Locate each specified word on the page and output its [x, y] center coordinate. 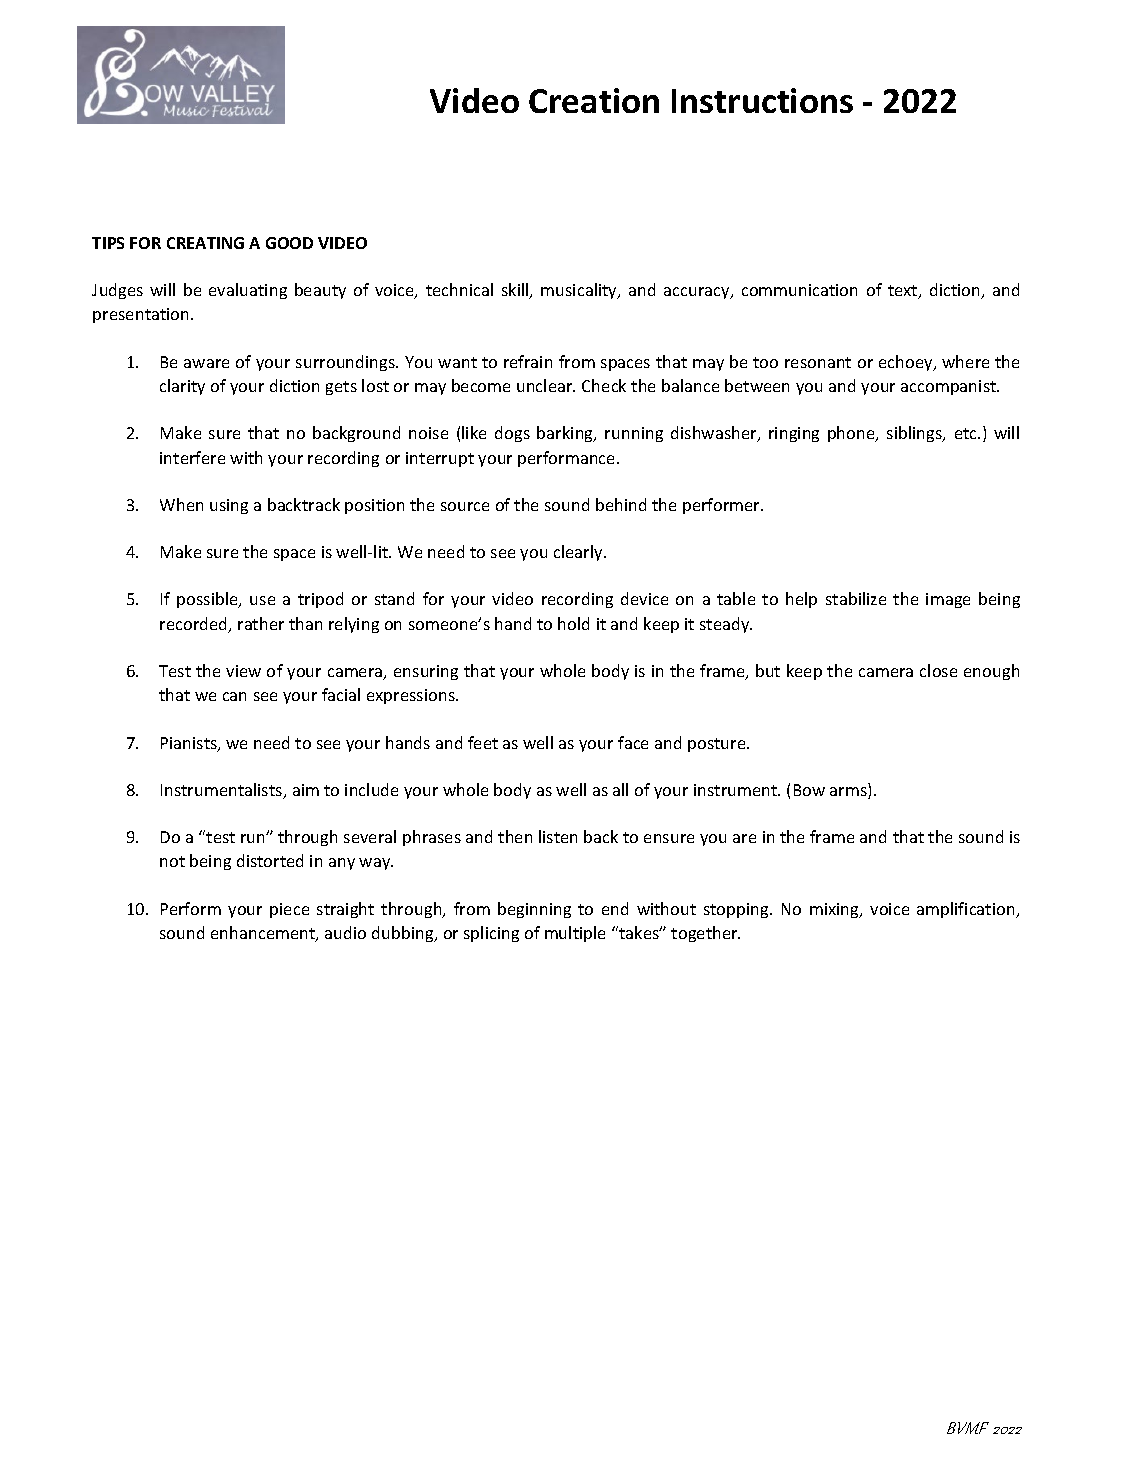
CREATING [205, 243]
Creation [594, 100]
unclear [546, 385]
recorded [195, 625]
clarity [182, 387]
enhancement [264, 934]
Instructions [762, 100]
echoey [907, 363]
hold [573, 623]
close [938, 670]
